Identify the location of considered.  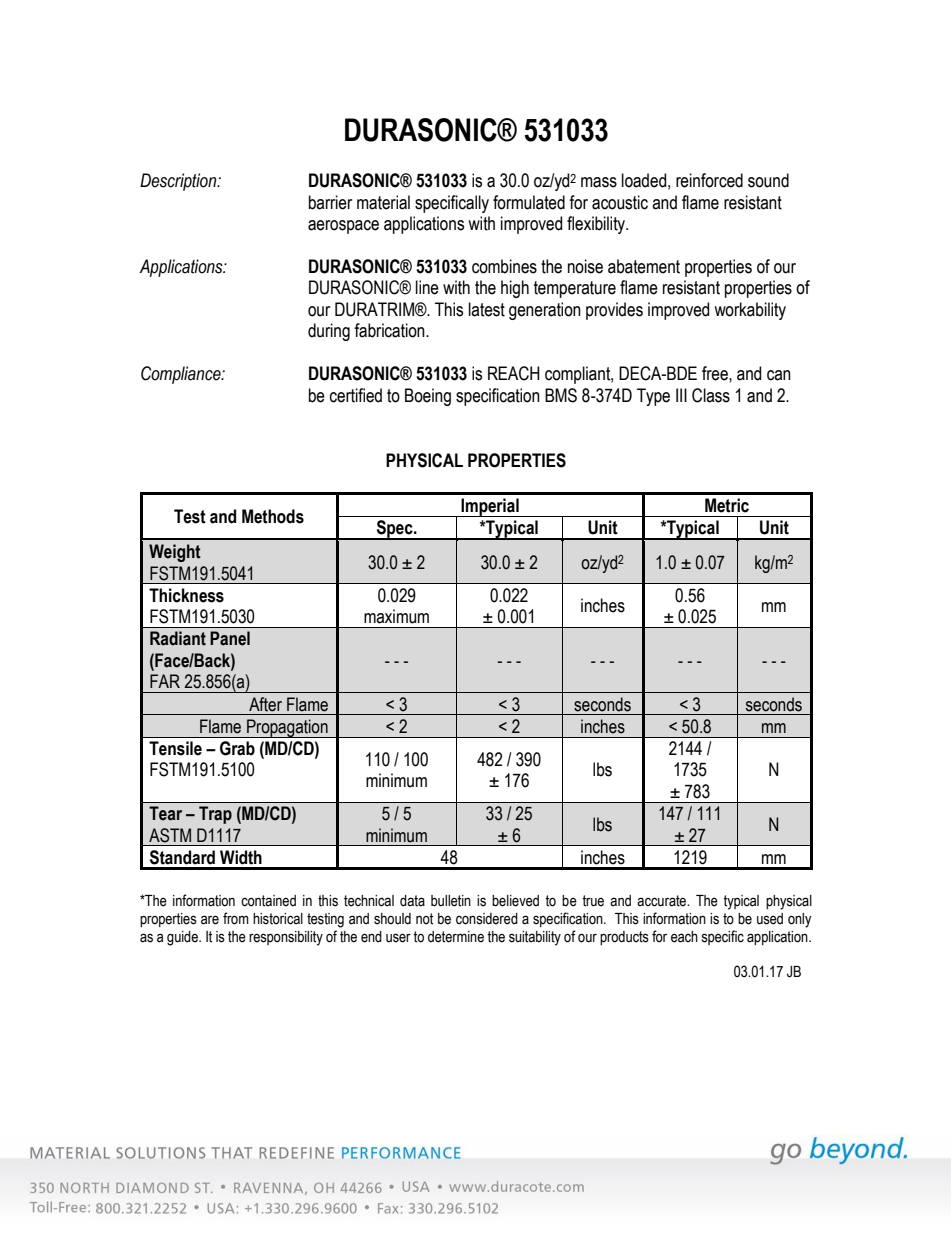
(487, 919).
